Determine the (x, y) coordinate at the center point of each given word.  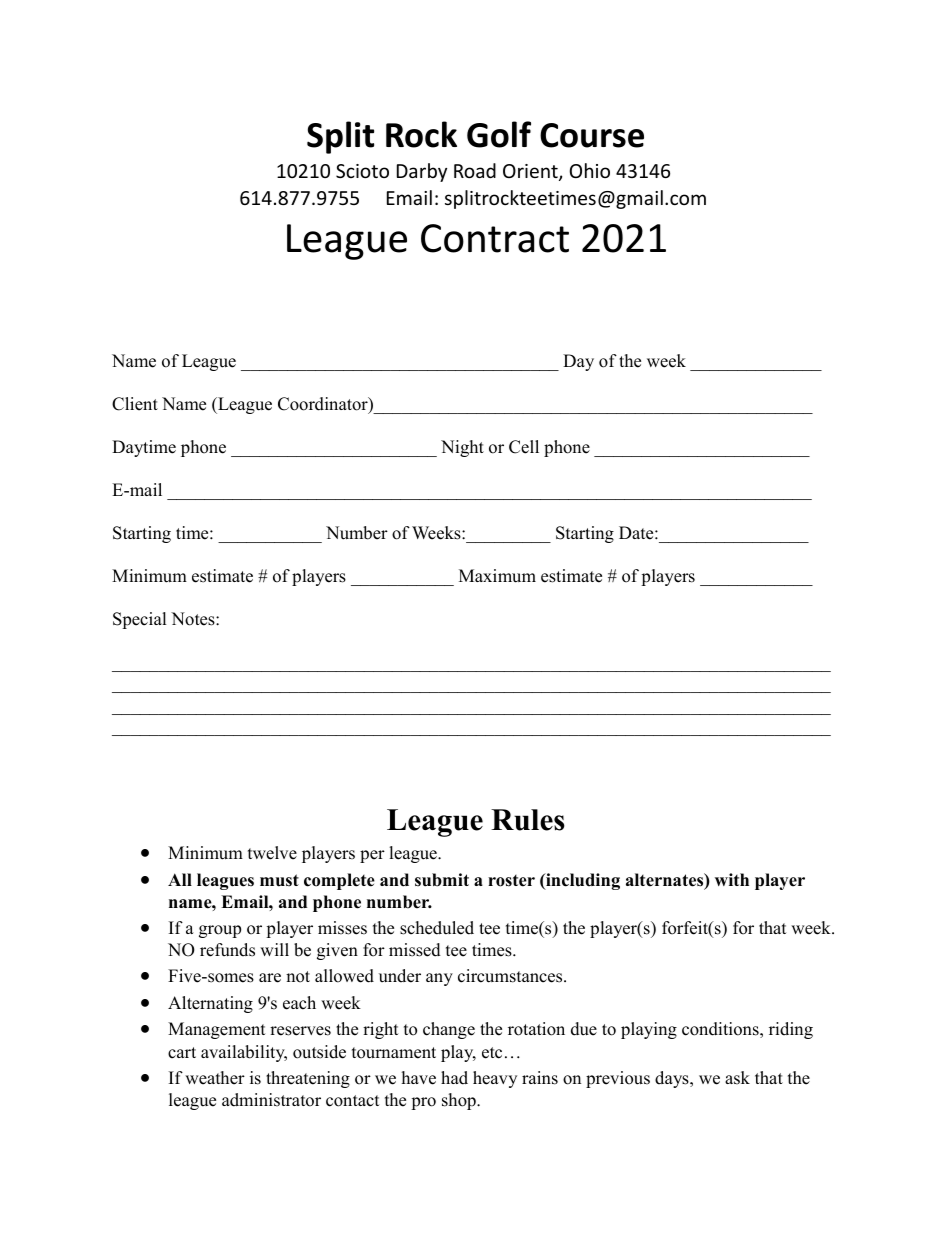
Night (462, 448)
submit (442, 880)
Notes (194, 619)
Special (140, 620)
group (220, 931)
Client (135, 404)
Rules (528, 820)
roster (511, 881)
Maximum (497, 576)
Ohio (590, 170)
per (372, 856)
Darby (422, 172)
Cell (524, 447)
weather (215, 1078)
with (732, 879)
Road (475, 170)
